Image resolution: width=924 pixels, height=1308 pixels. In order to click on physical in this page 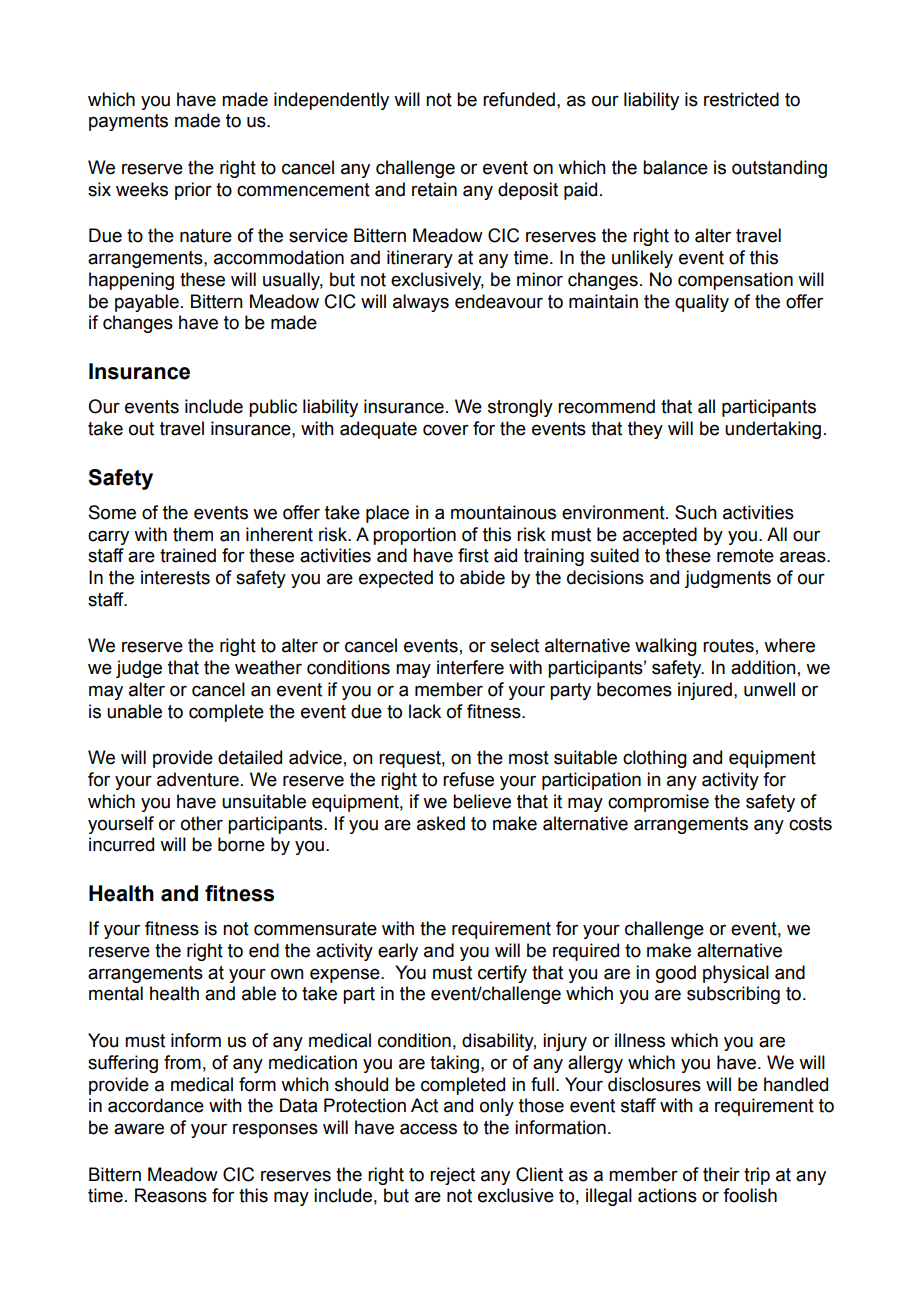, I will do `click(736, 974)`.
